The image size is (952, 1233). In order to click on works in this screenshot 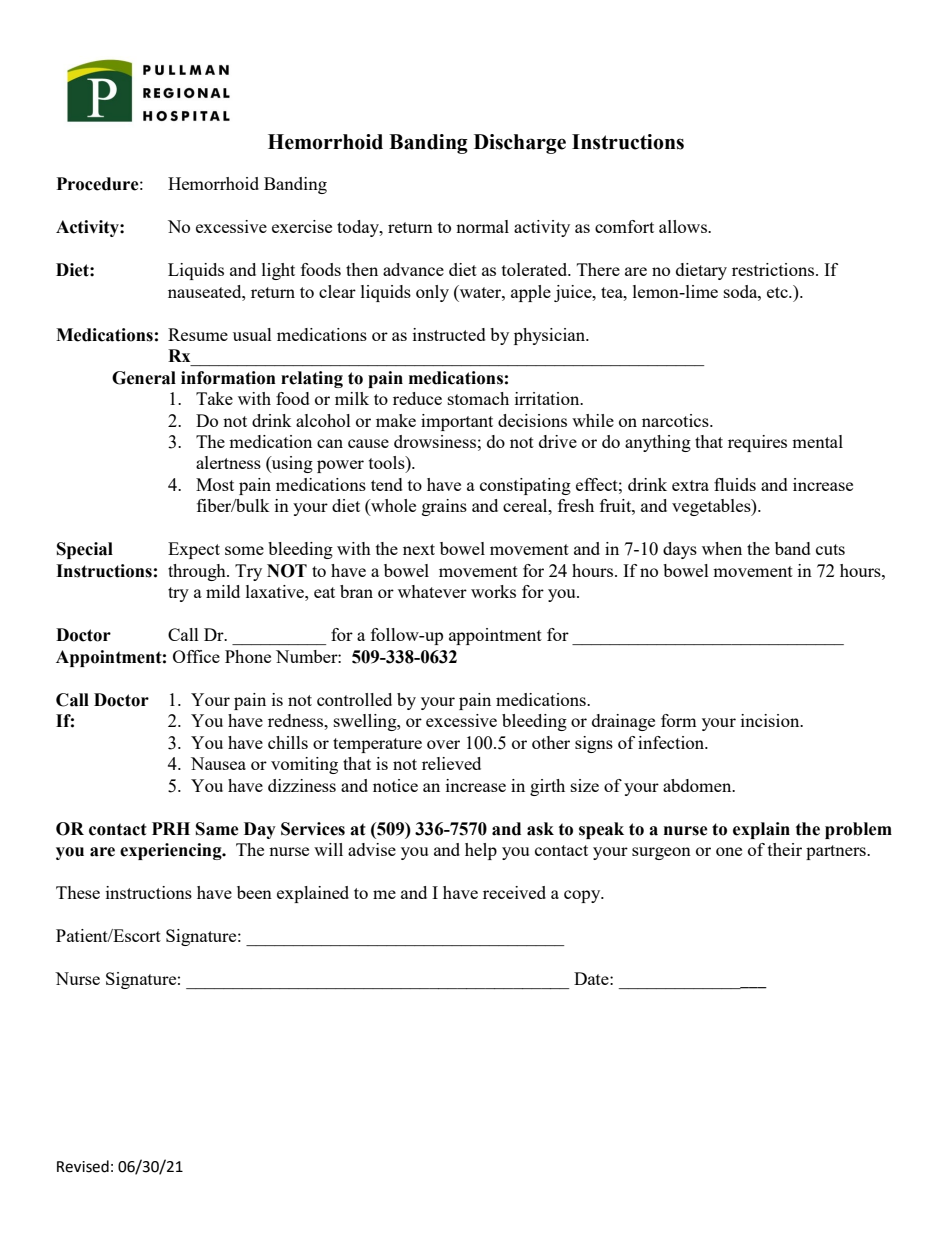, I will do `click(493, 591)`.
